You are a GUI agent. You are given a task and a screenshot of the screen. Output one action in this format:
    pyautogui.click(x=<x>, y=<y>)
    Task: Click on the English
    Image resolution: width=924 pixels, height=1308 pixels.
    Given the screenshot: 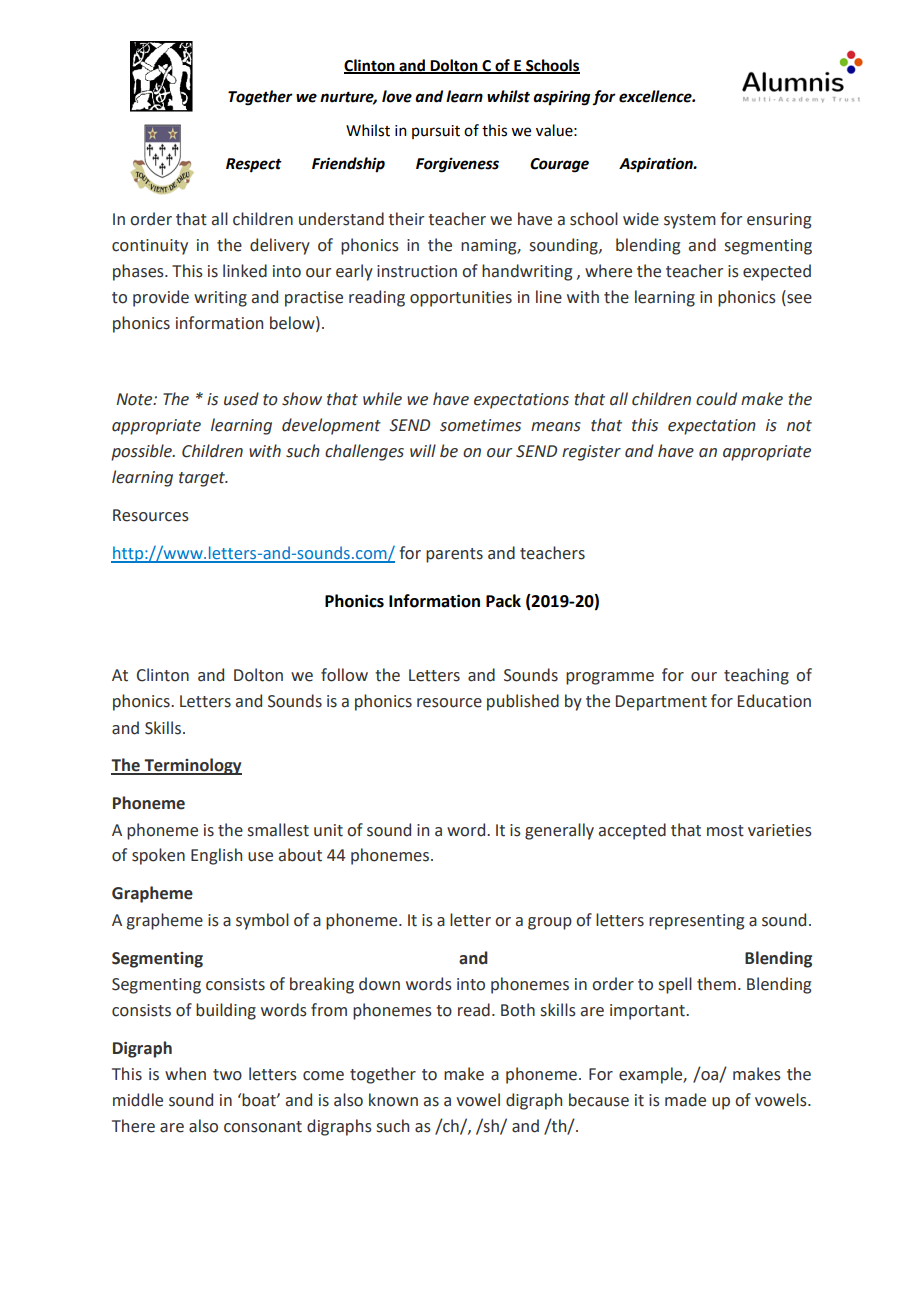 What is the action you would take?
    pyautogui.click(x=216, y=856)
